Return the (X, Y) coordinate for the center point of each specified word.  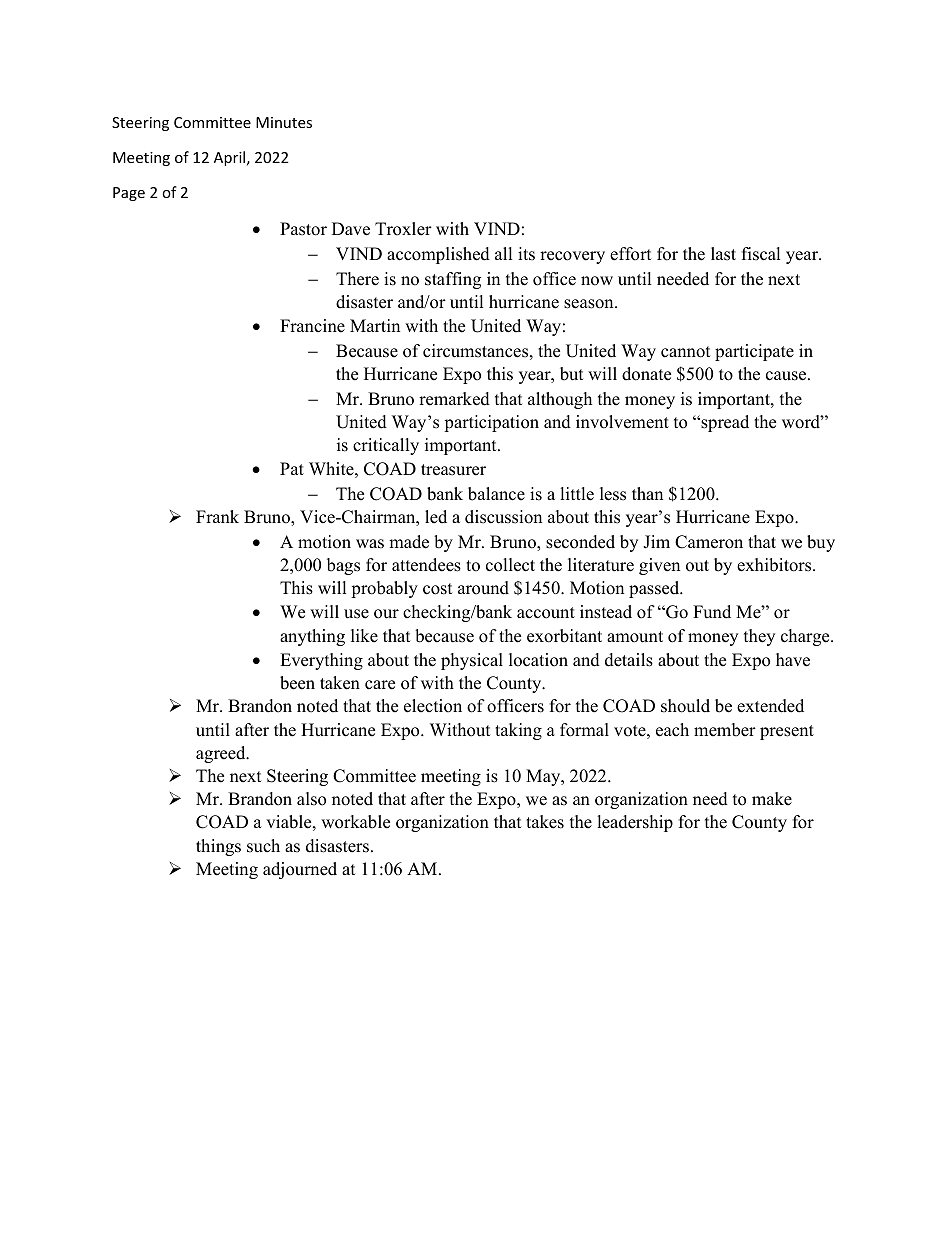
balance (496, 494)
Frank (217, 516)
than (647, 493)
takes (545, 822)
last (723, 254)
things (218, 847)
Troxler (403, 229)
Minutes (284, 122)
